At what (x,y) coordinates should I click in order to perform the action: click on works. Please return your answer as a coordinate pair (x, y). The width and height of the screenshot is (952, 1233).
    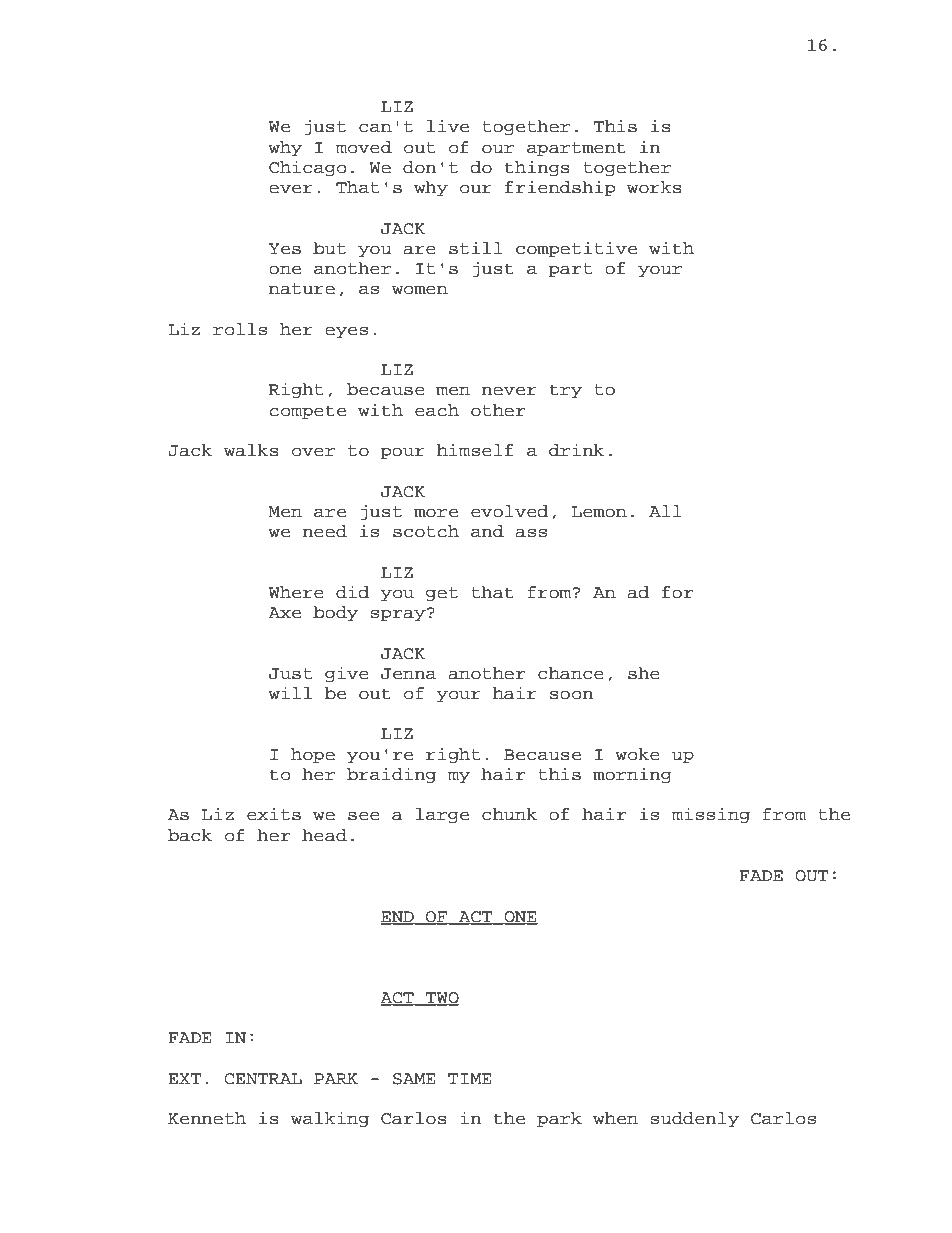
    Looking at the image, I should click on (654, 187).
